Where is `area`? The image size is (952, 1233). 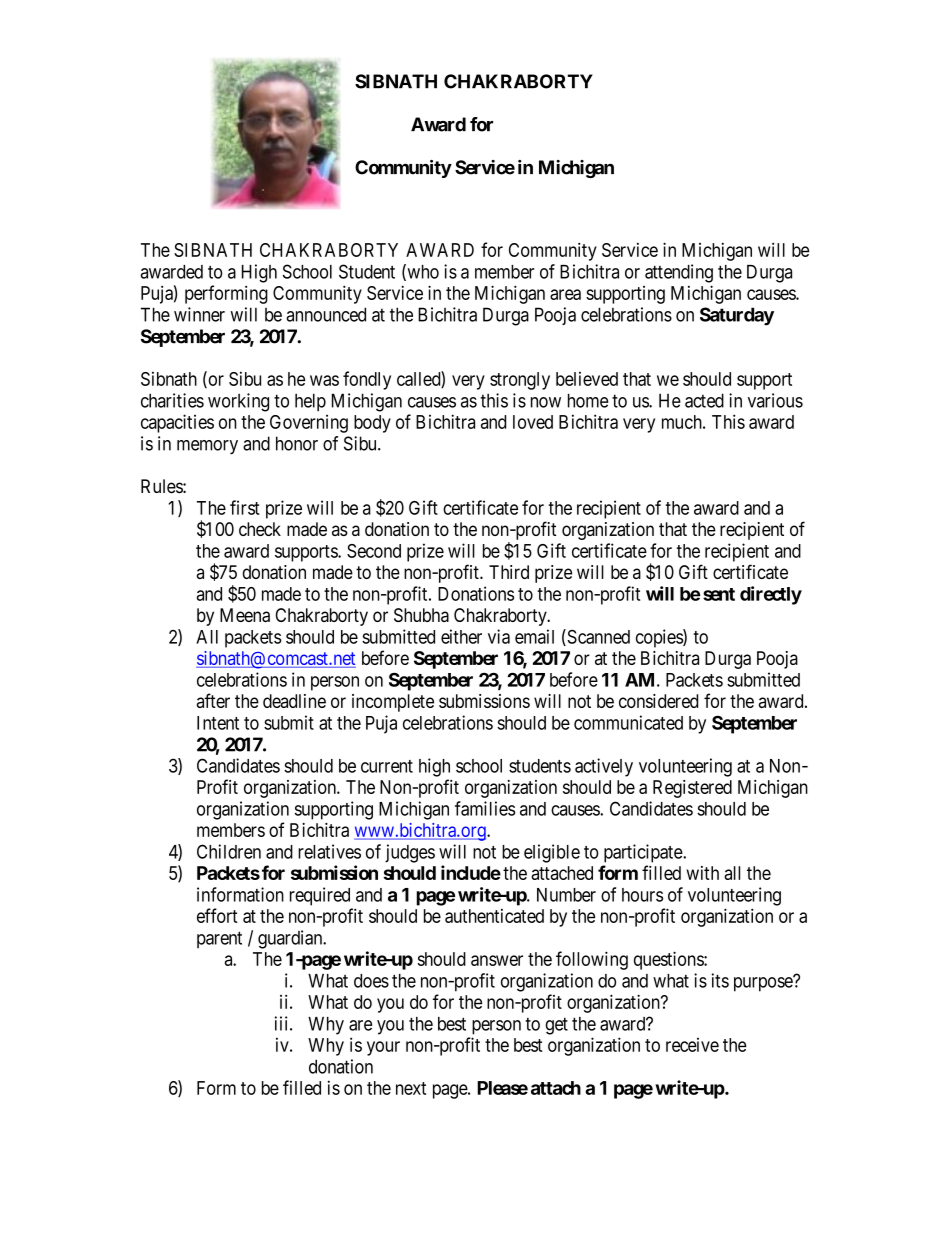
area is located at coordinates (565, 294).
